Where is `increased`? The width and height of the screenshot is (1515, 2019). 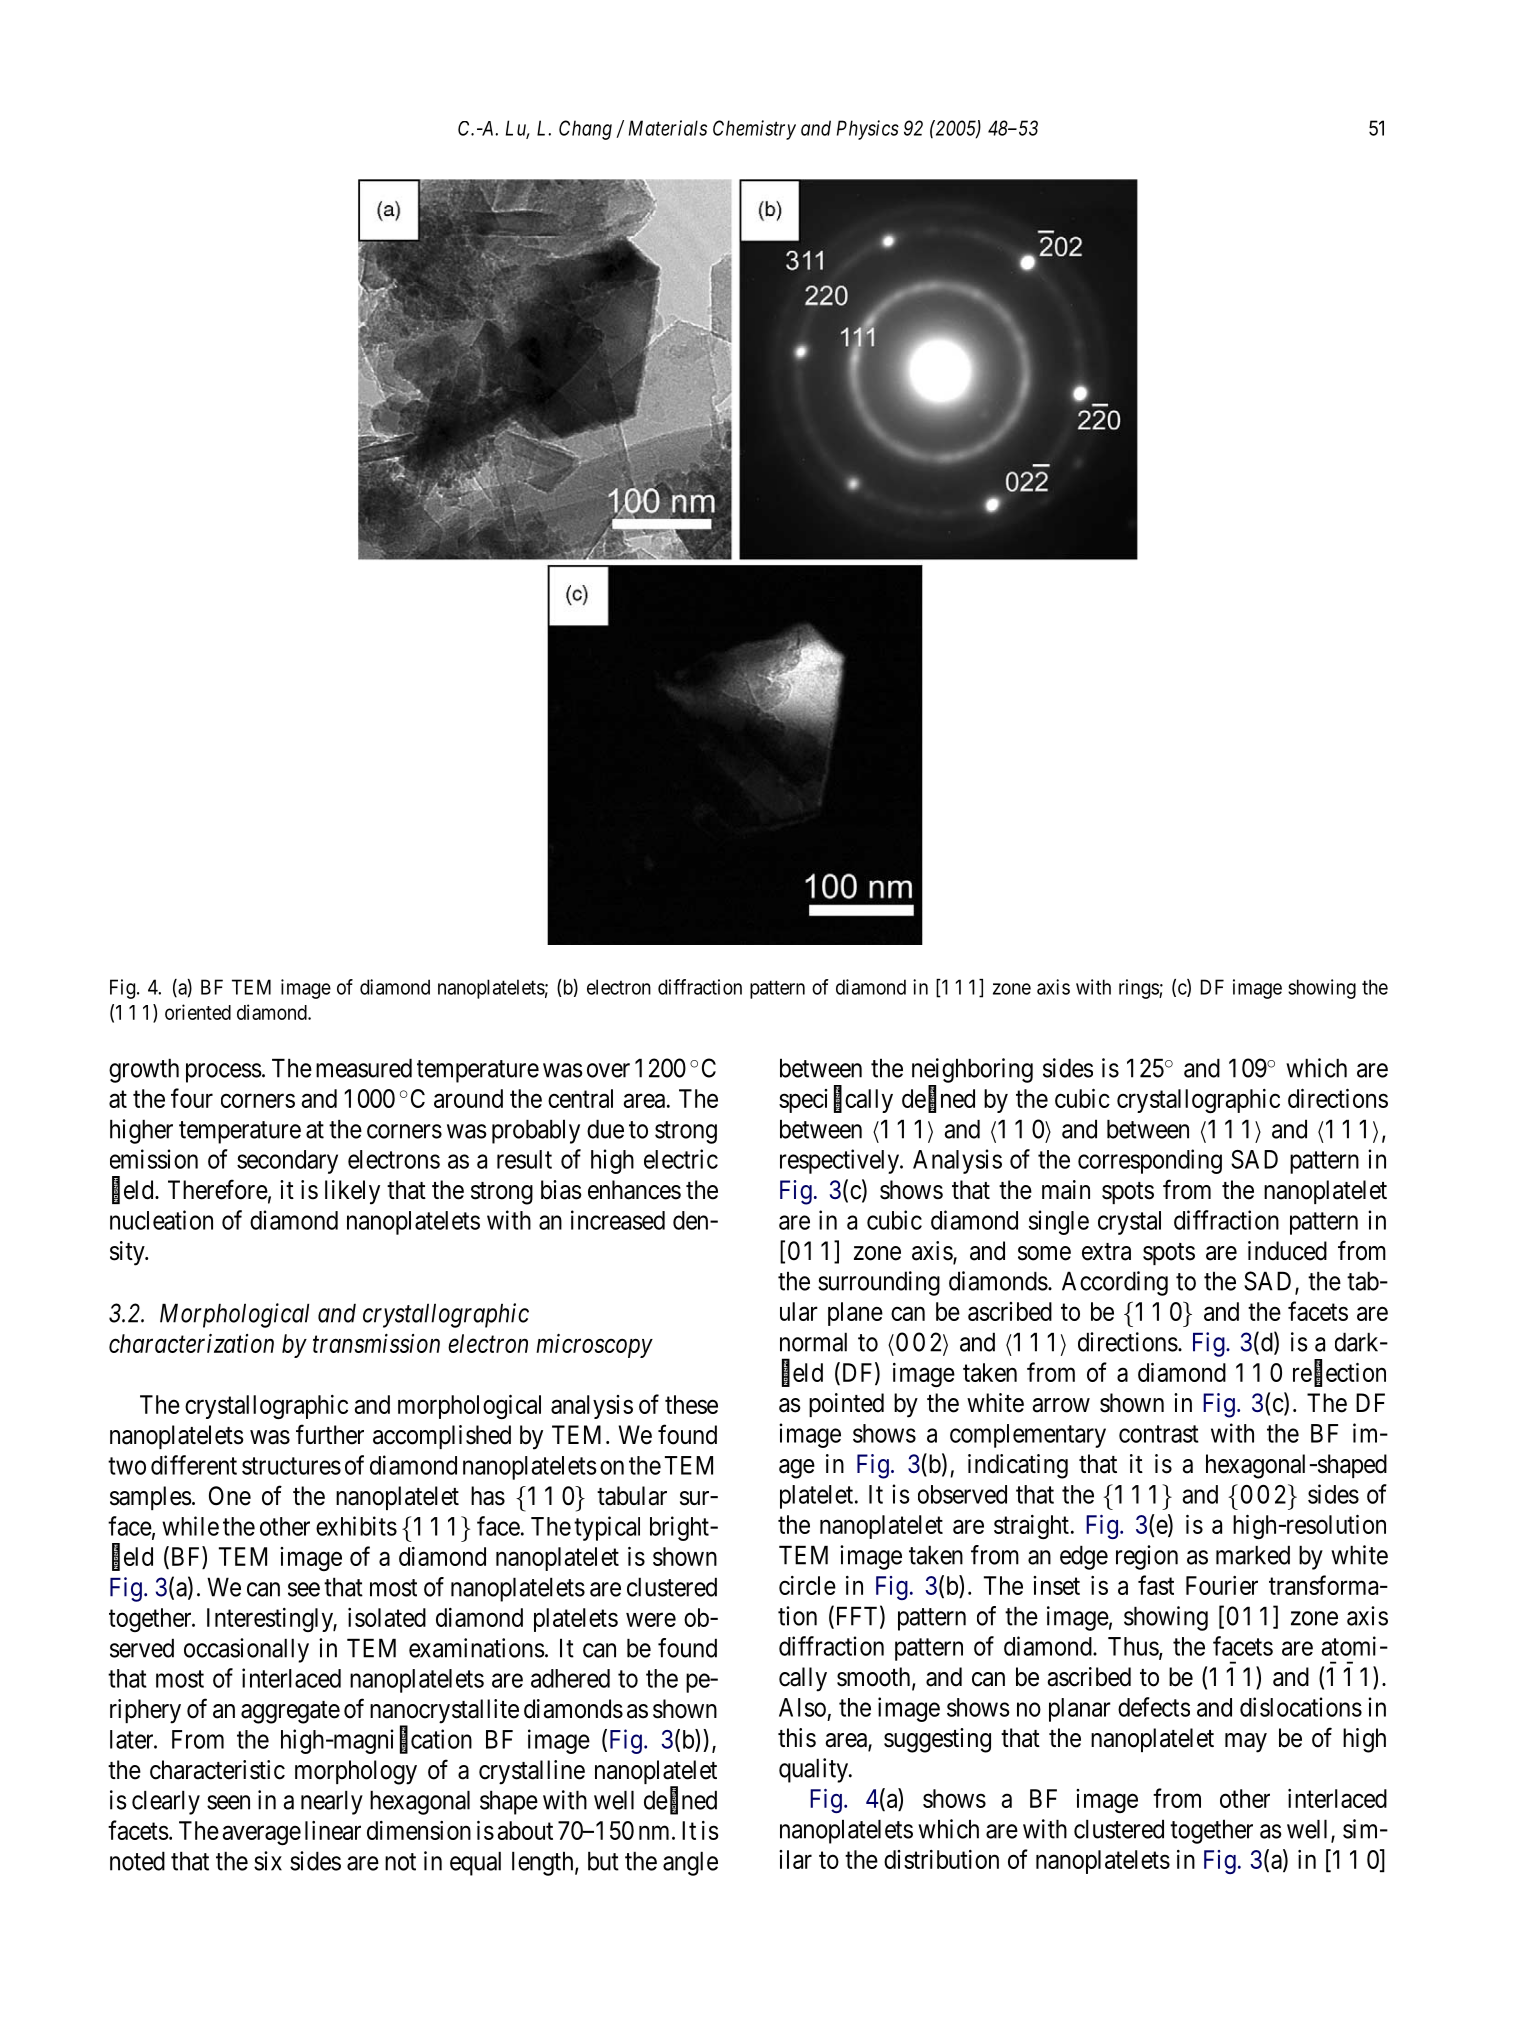 increased is located at coordinates (618, 1220).
